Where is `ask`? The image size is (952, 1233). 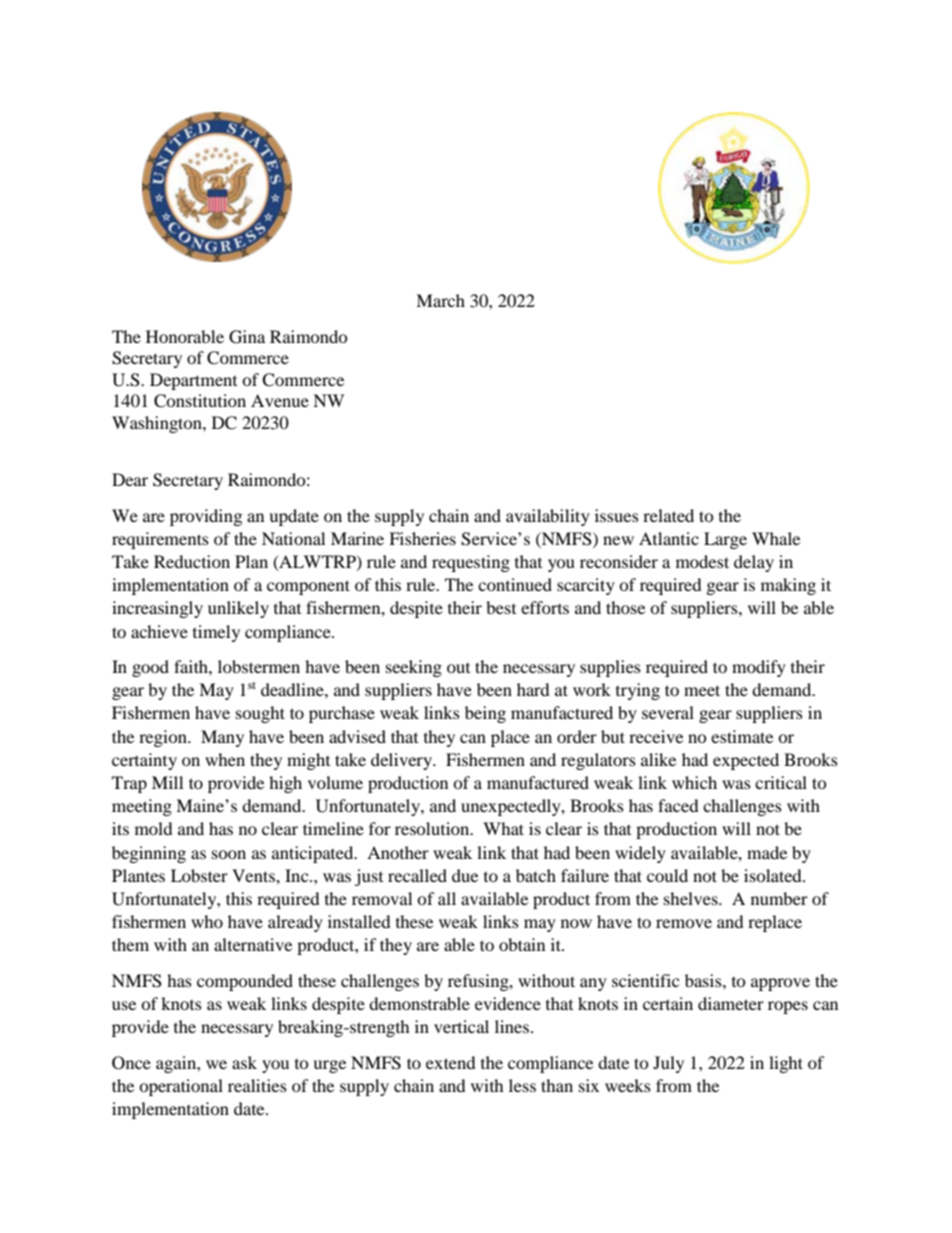
ask is located at coordinates (244, 1062).
